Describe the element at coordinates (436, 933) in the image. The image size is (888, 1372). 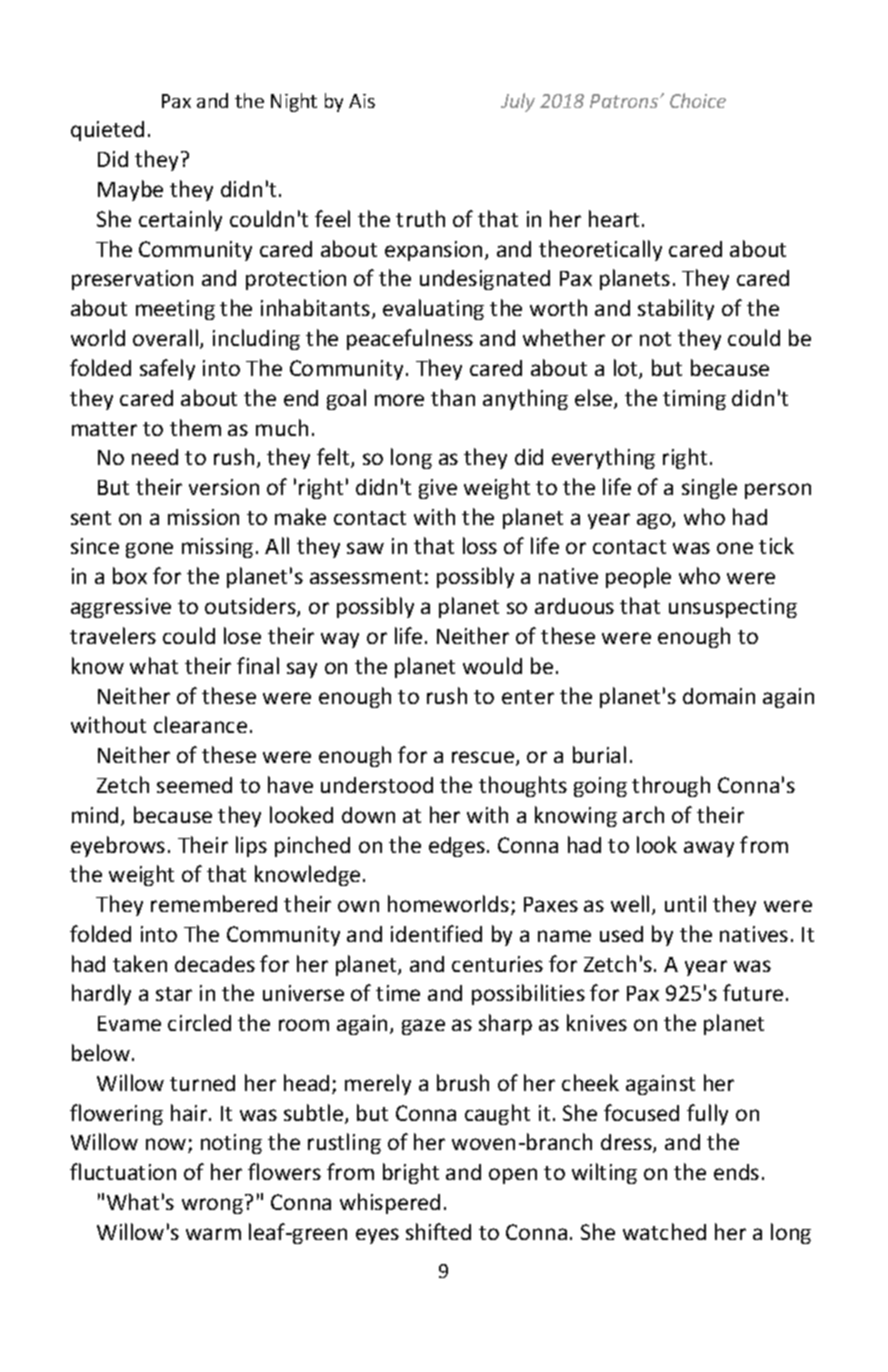
I see `identified` at that location.
